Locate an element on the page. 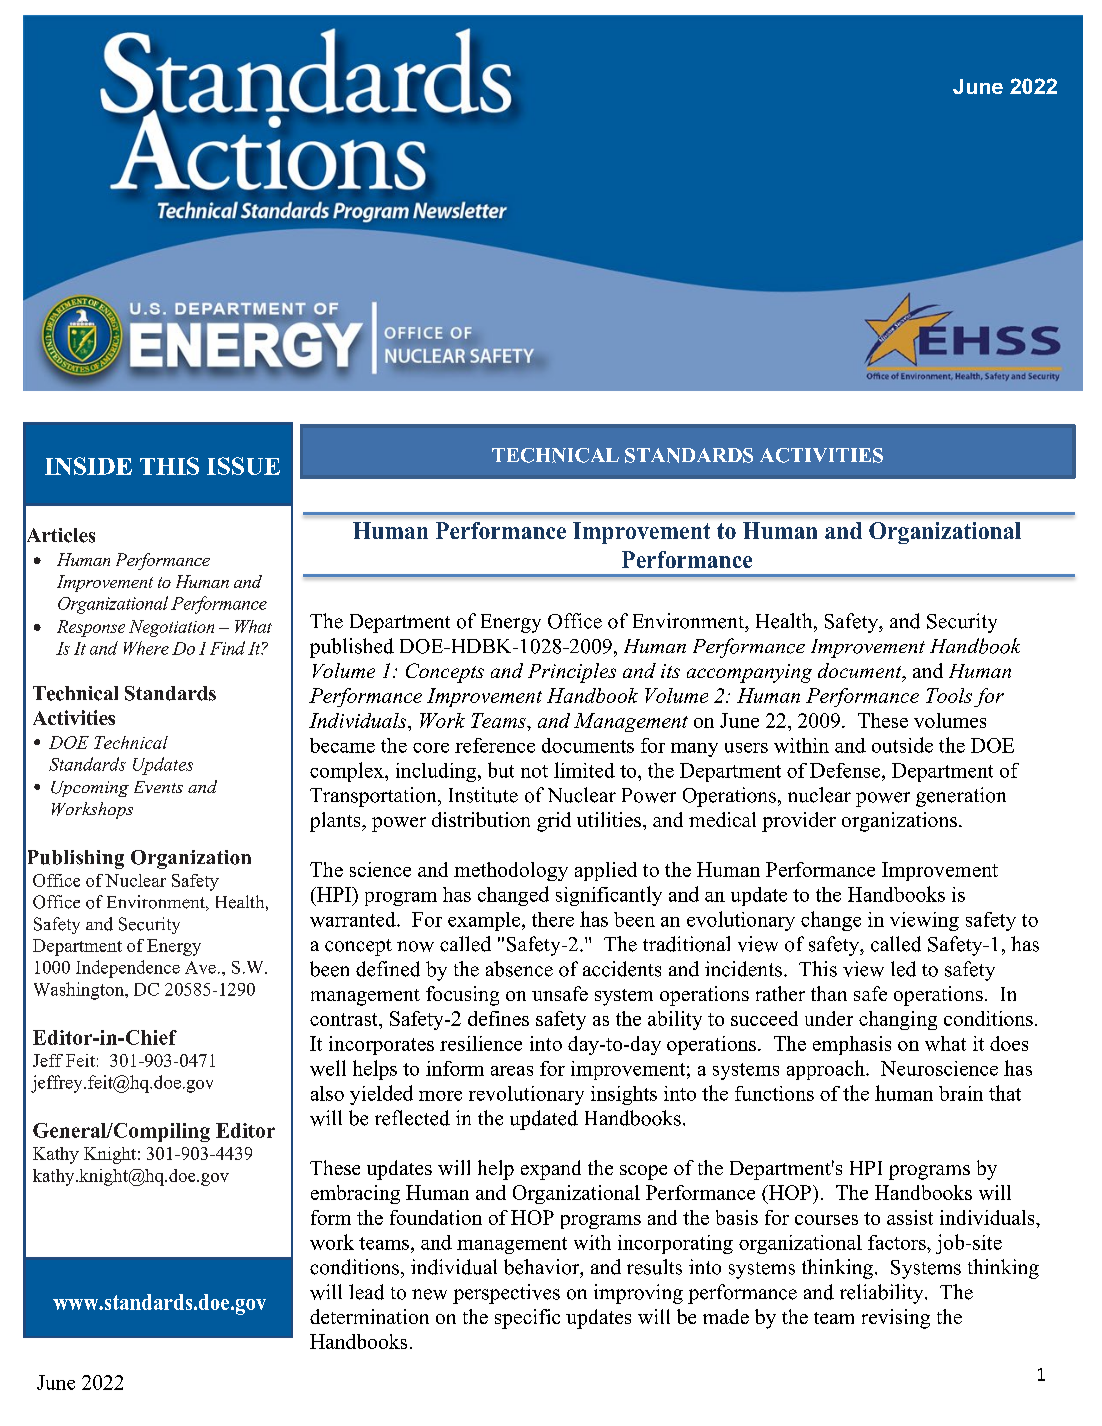 This image has width=1102, height=1426. Events is located at coordinates (158, 787).
